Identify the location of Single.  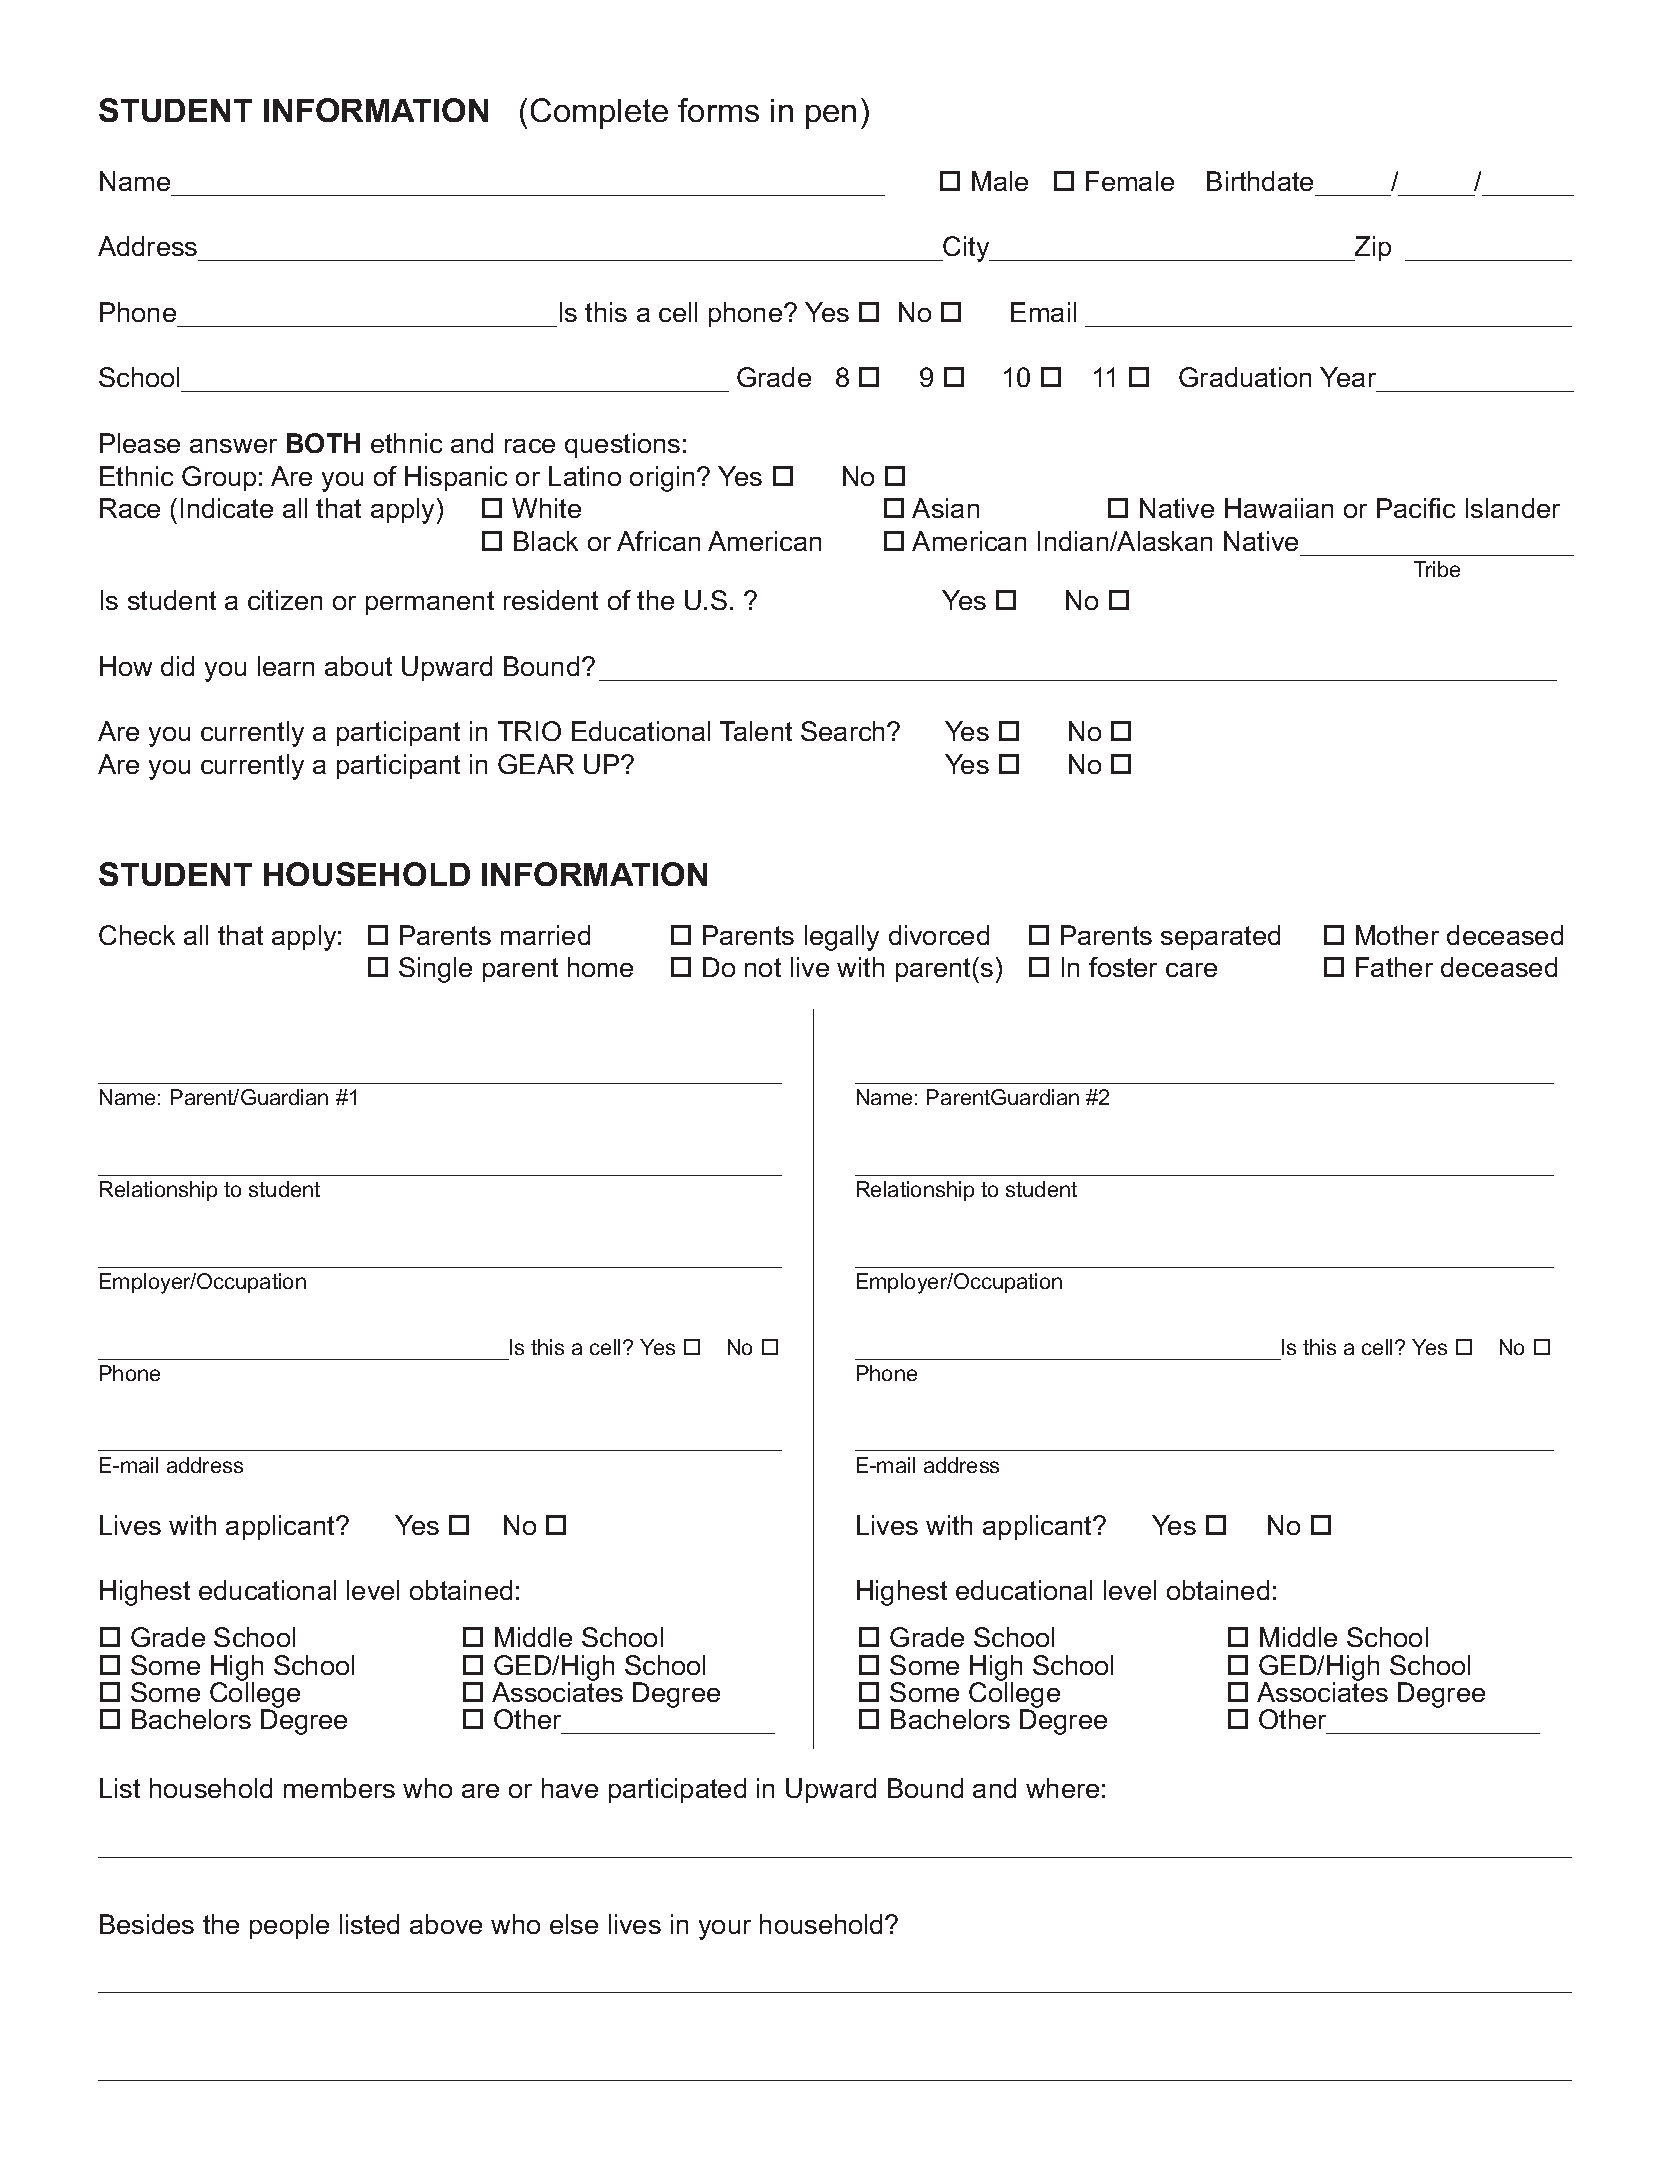
(435, 970).
